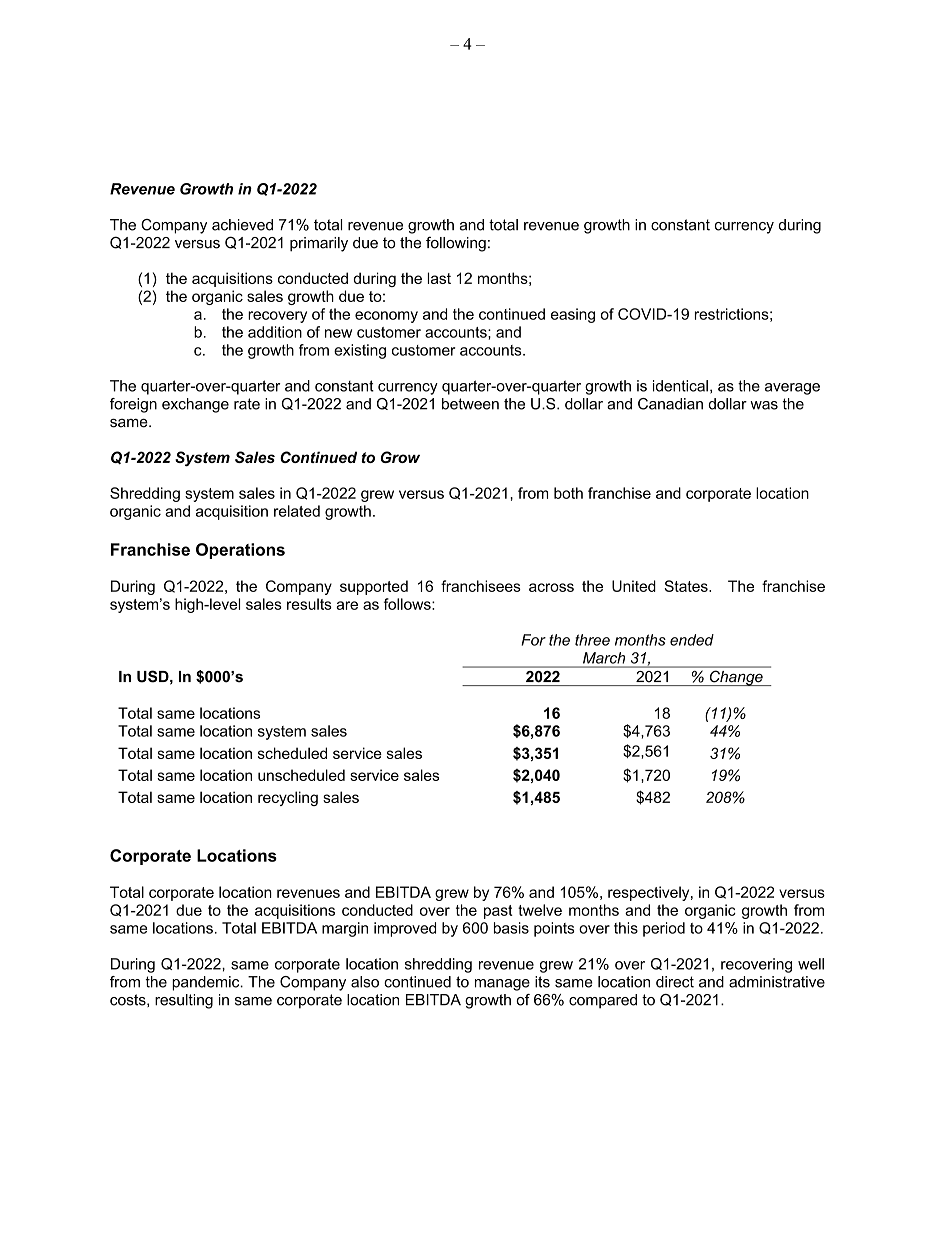 The image size is (952, 1233). I want to click on resulting, so click(184, 1001).
